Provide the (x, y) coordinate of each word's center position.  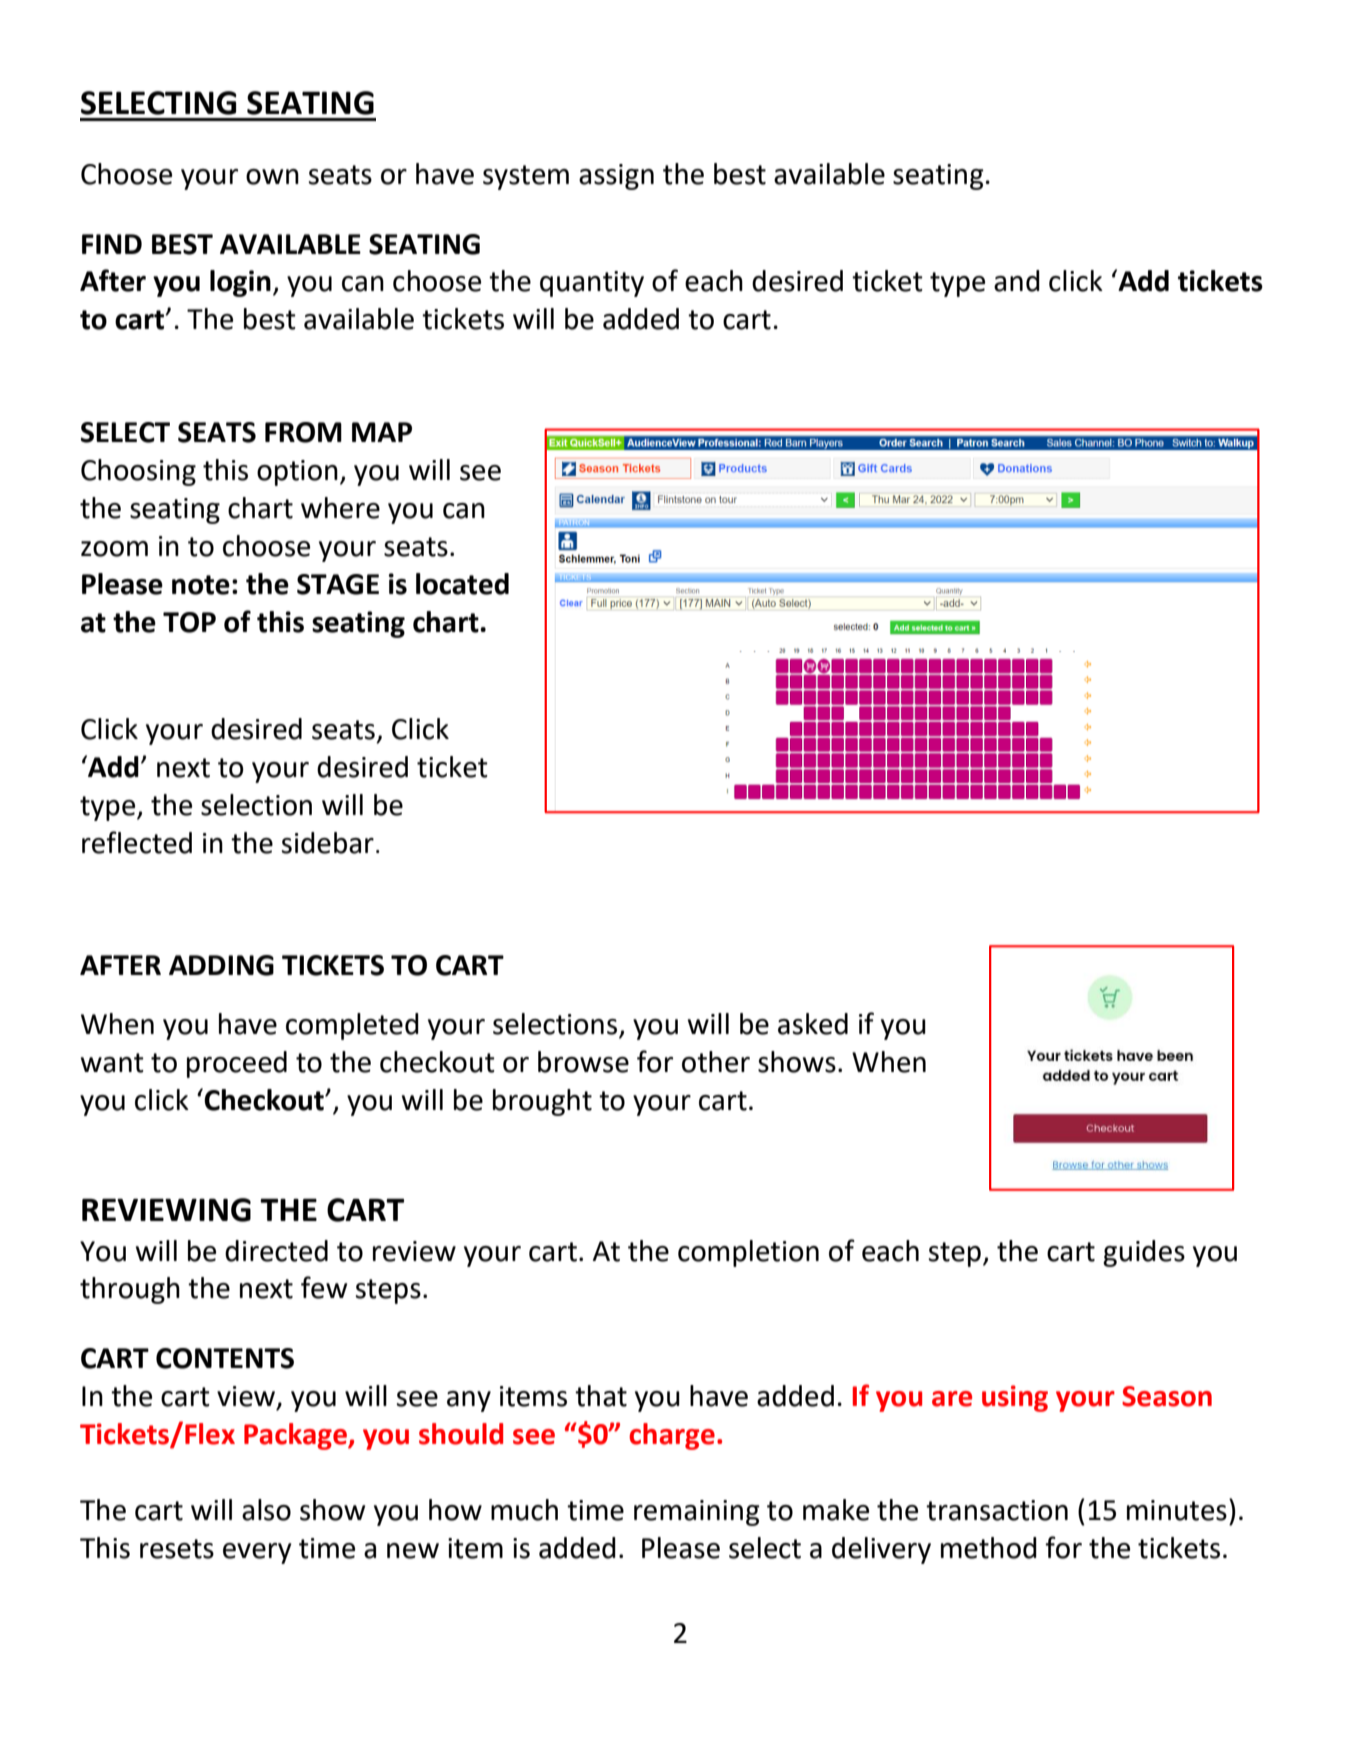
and (1017, 281)
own (272, 177)
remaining (697, 1513)
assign (616, 177)
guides (1144, 1253)
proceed (237, 1064)
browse (583, 1062)
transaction (997, 1510)
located (462, 584)
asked (813, 1024)
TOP (189, 622)
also (266, 1510)
